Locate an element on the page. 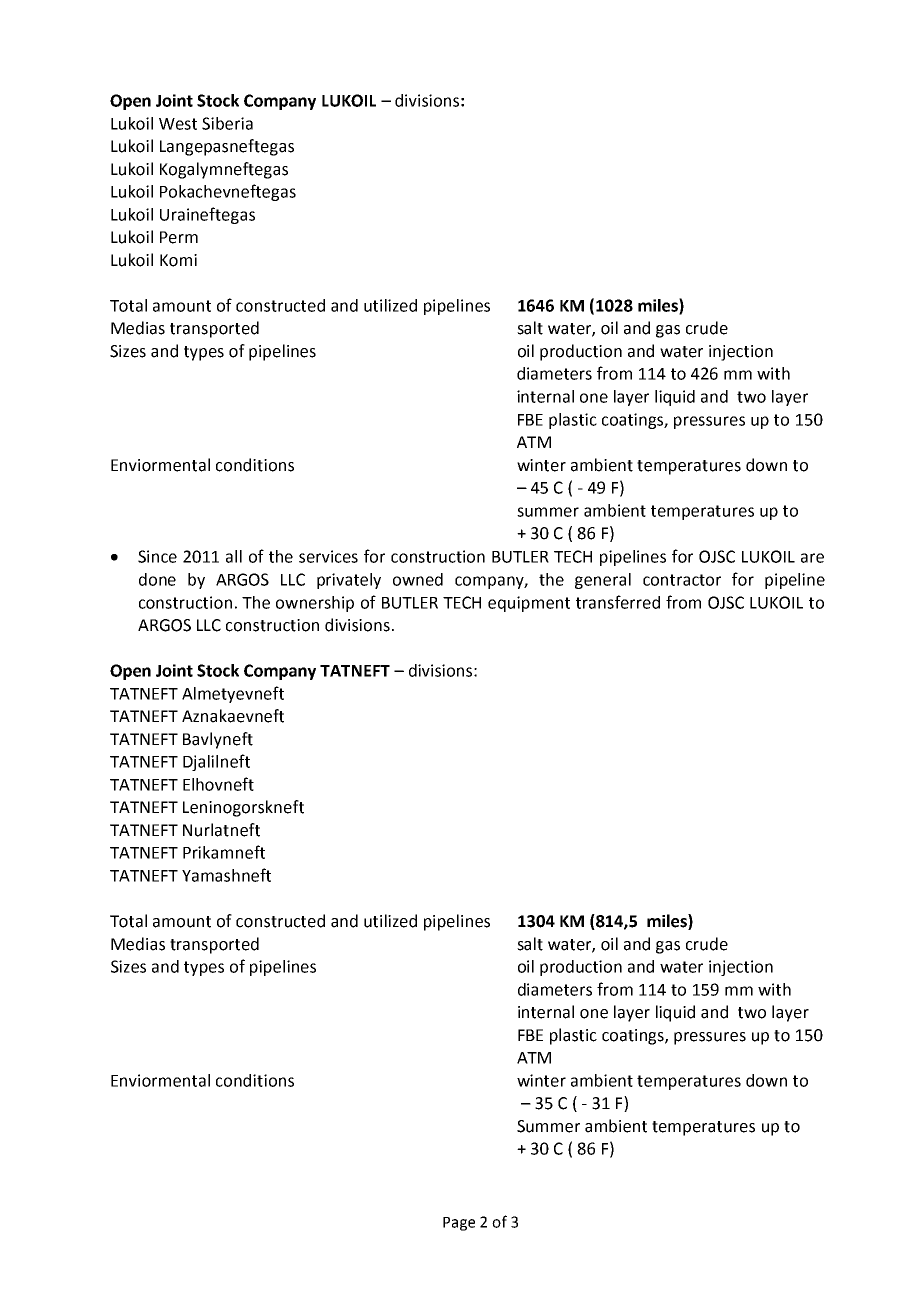 The height and width of the page is (1308, 924). Page is located at coordinates (459, 1224).
